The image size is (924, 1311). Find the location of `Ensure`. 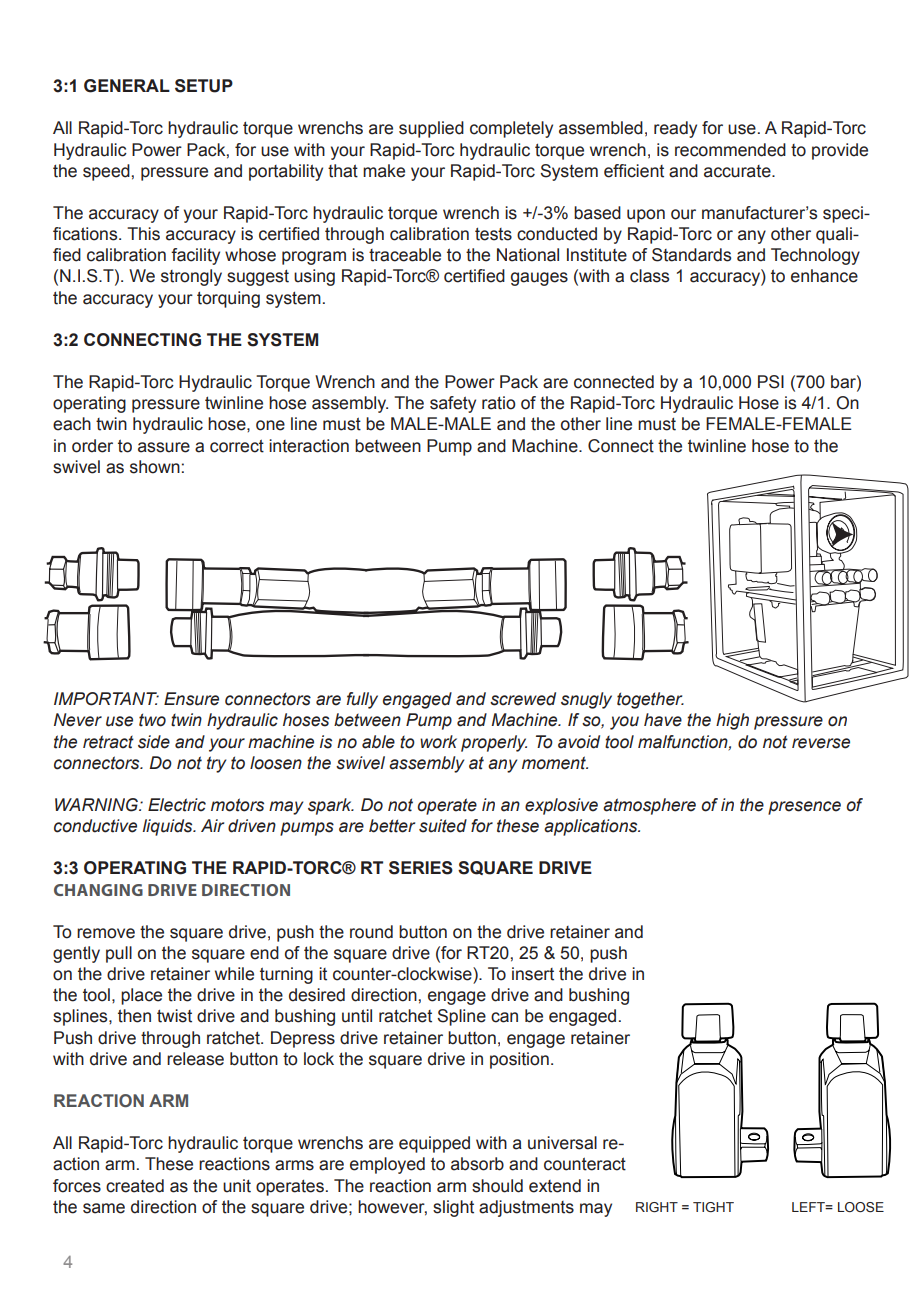

Ensure is located at coordinates (191, 699).
